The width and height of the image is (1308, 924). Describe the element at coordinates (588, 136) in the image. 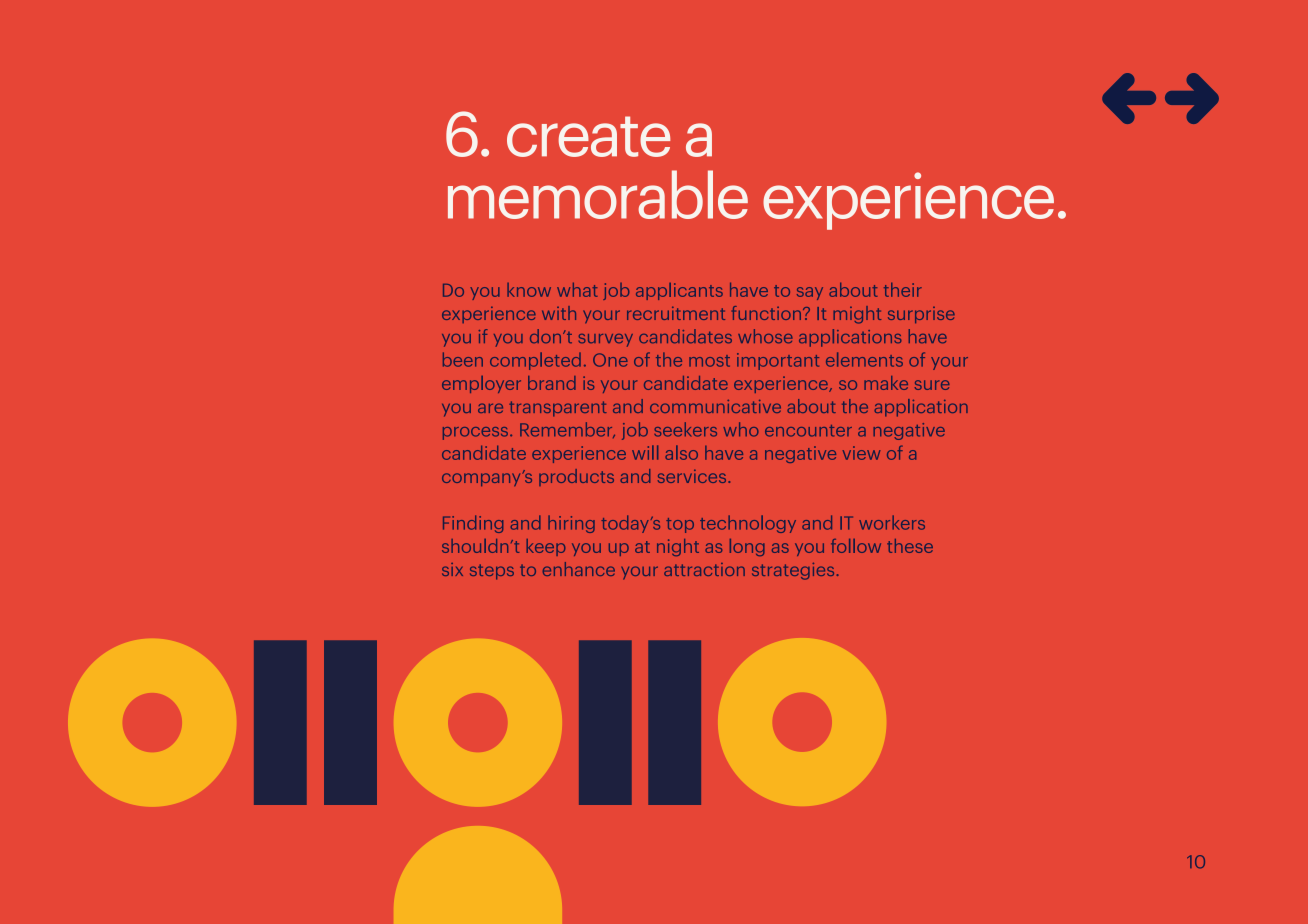

I see `create` at that location.
